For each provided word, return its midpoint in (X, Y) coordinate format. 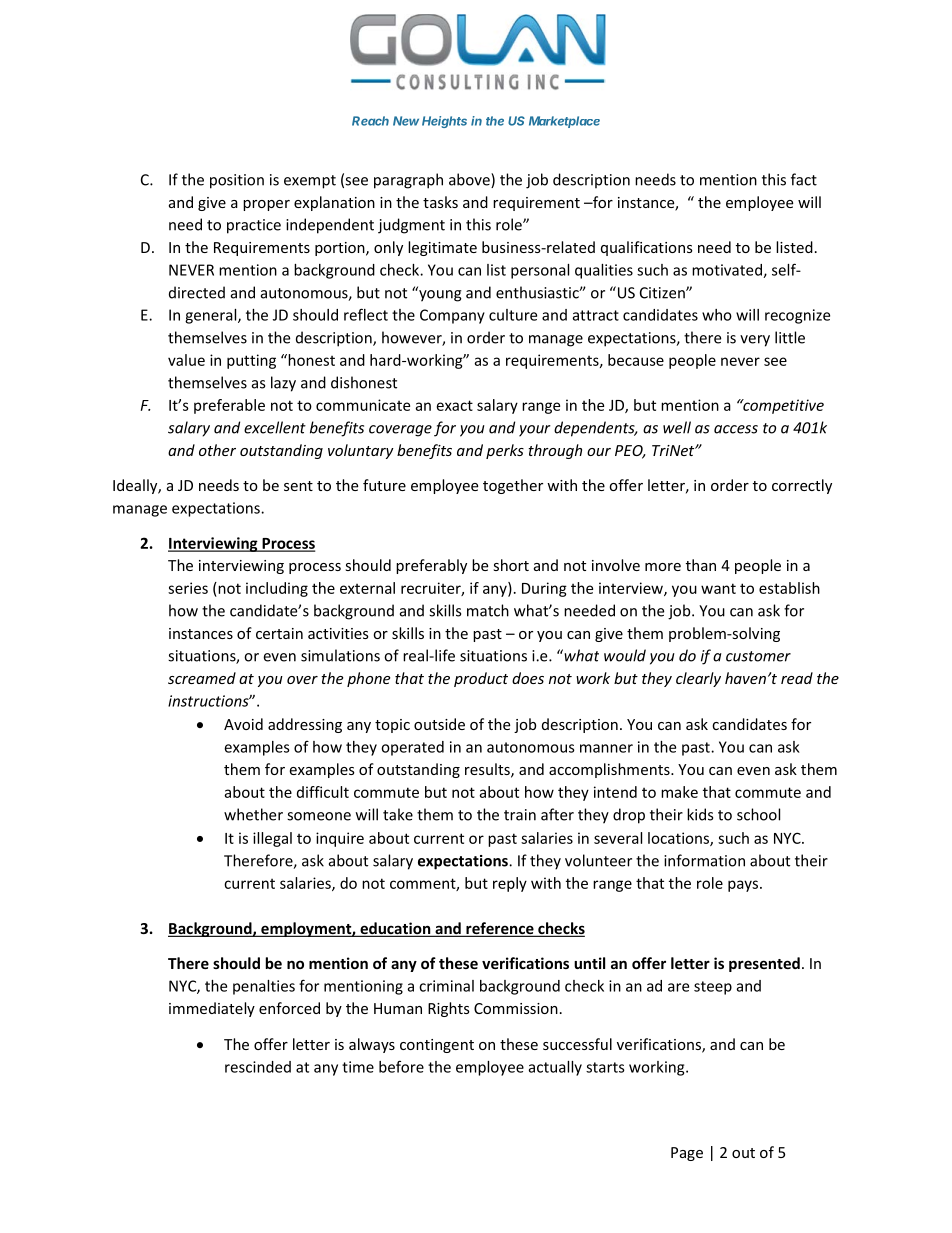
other (217, 450)
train (520, 815)
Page (687, 1154)
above (470, 180)
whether (253, 814)
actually (555, 1068)
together (513, 486)
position (237, 181)
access (736, 429)
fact (804, 179)
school (758, 814)
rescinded (258, 1067)
